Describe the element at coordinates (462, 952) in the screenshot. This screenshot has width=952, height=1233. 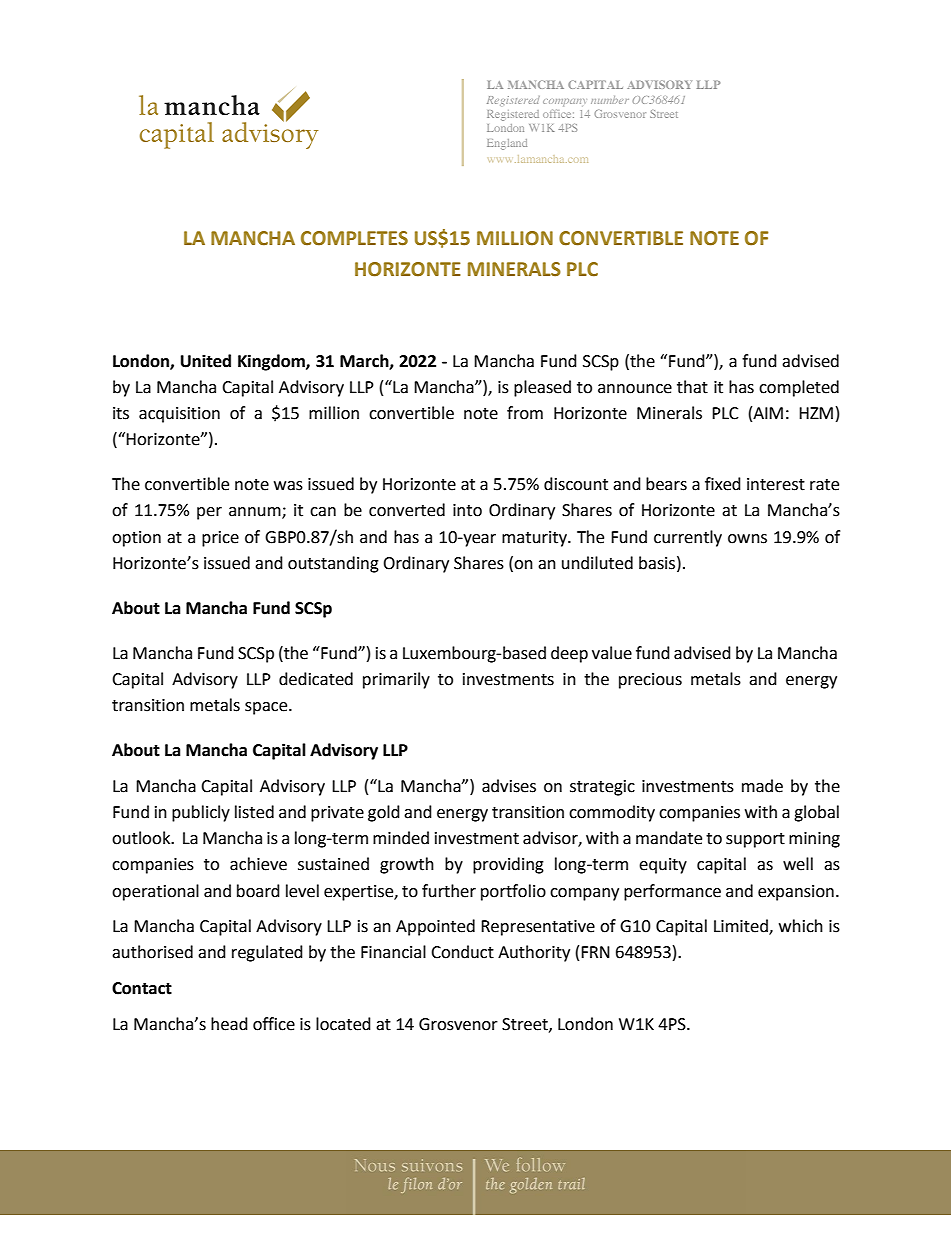
I see `Conduct` at that location.
